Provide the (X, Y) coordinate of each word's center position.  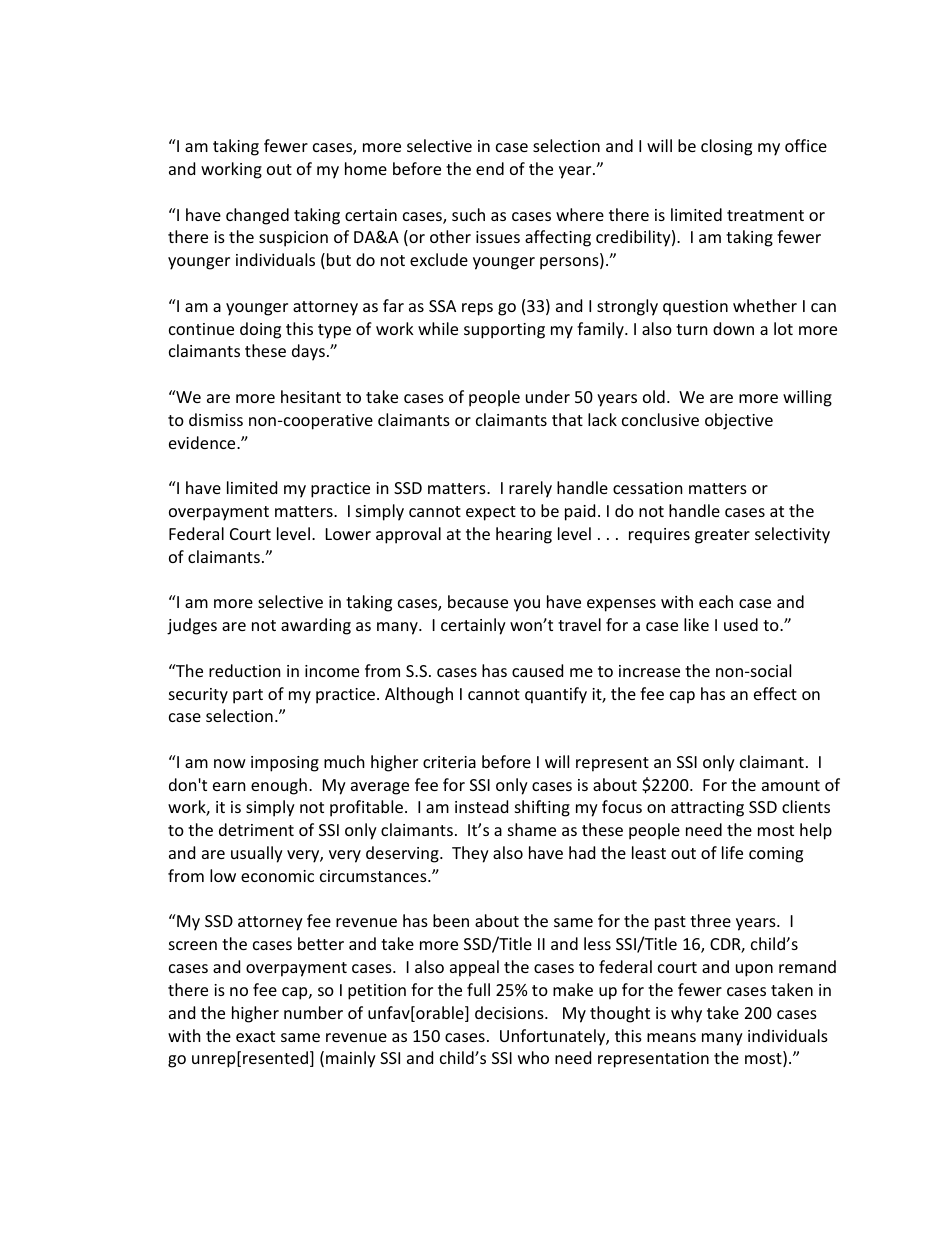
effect (775, 693)
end (490, 168)
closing (726, 147)
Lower (348, 534)
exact (255, 1036)
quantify (556, 695)
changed (257, 216)
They (470, 854)
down (733, 328)
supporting (504, 331)
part (248, 696)
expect (491, 513)
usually (257, 854)
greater (722, 536)
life (732, 852)
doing (260, 330)
